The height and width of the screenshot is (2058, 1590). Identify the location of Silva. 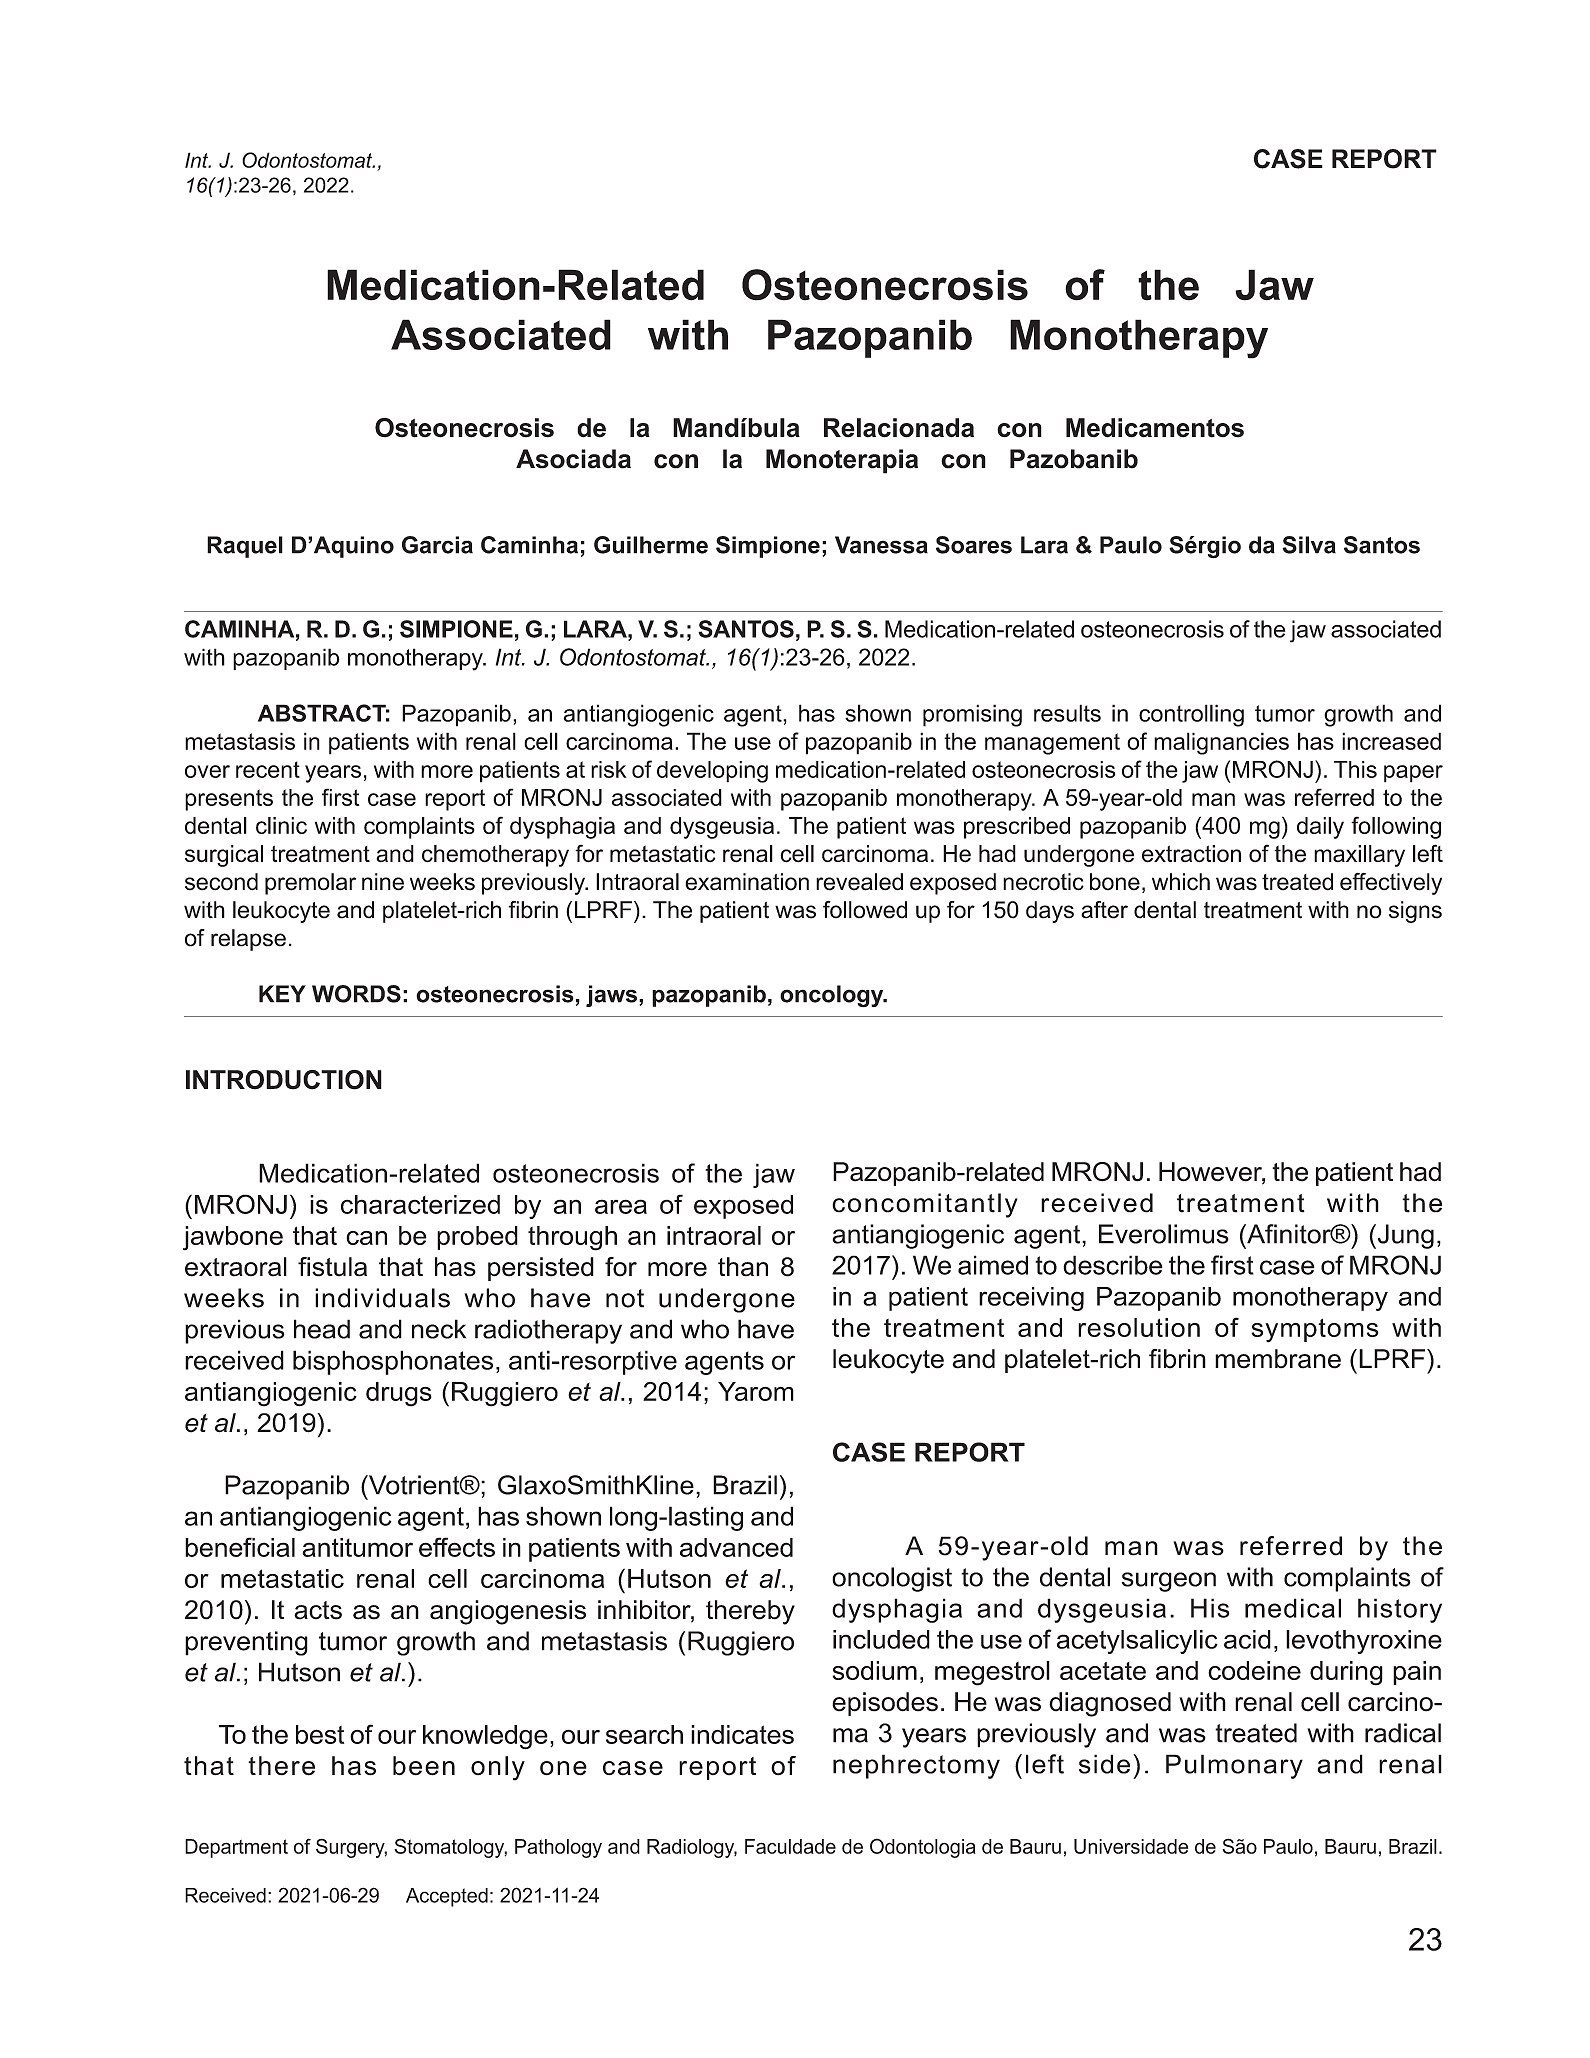
(1309, 545).
